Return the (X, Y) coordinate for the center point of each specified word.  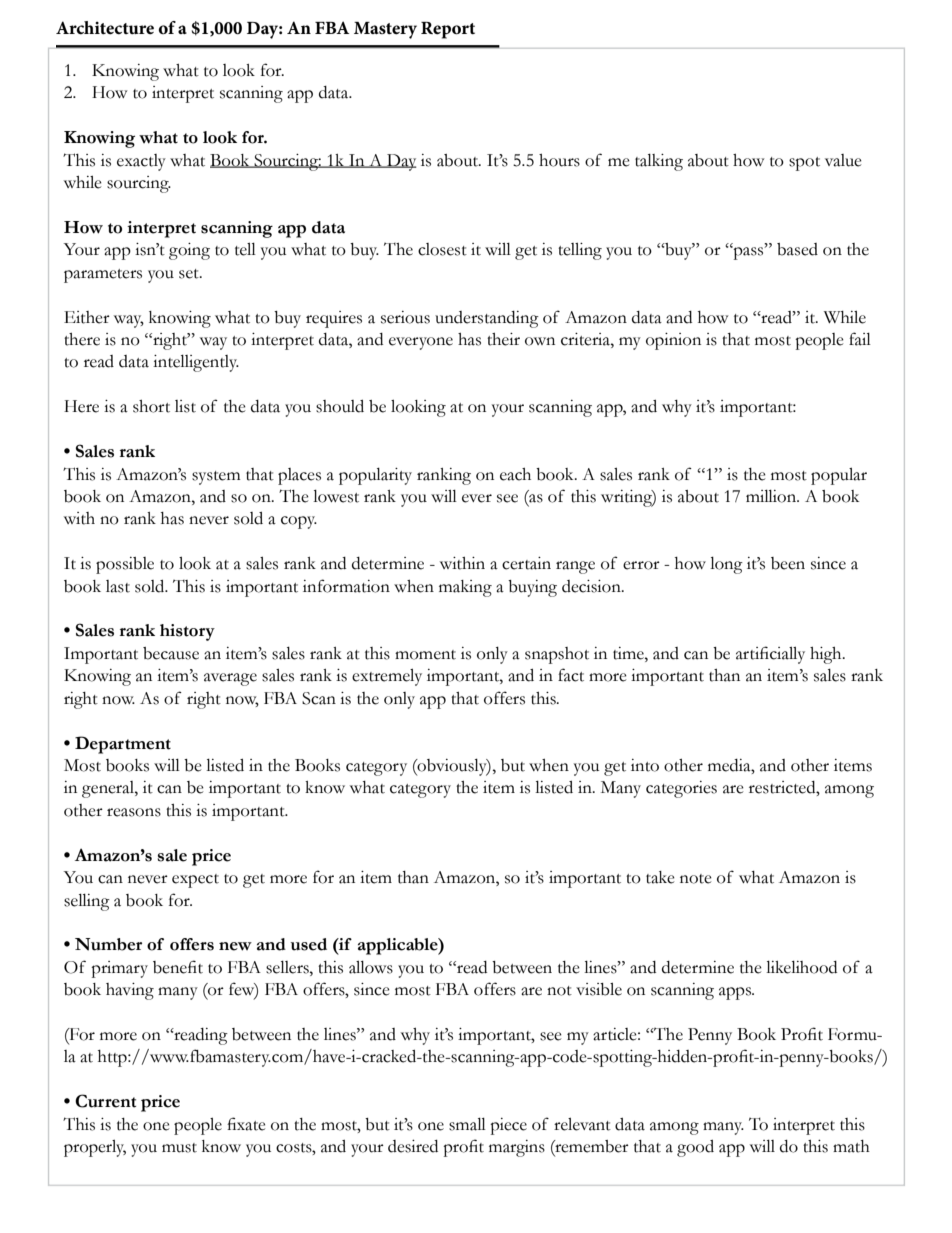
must (179, 1148)
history (187, 632)
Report (448, 30)
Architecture (105, 28)
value (843, 160)
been (788, 563)
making (465, 588)
